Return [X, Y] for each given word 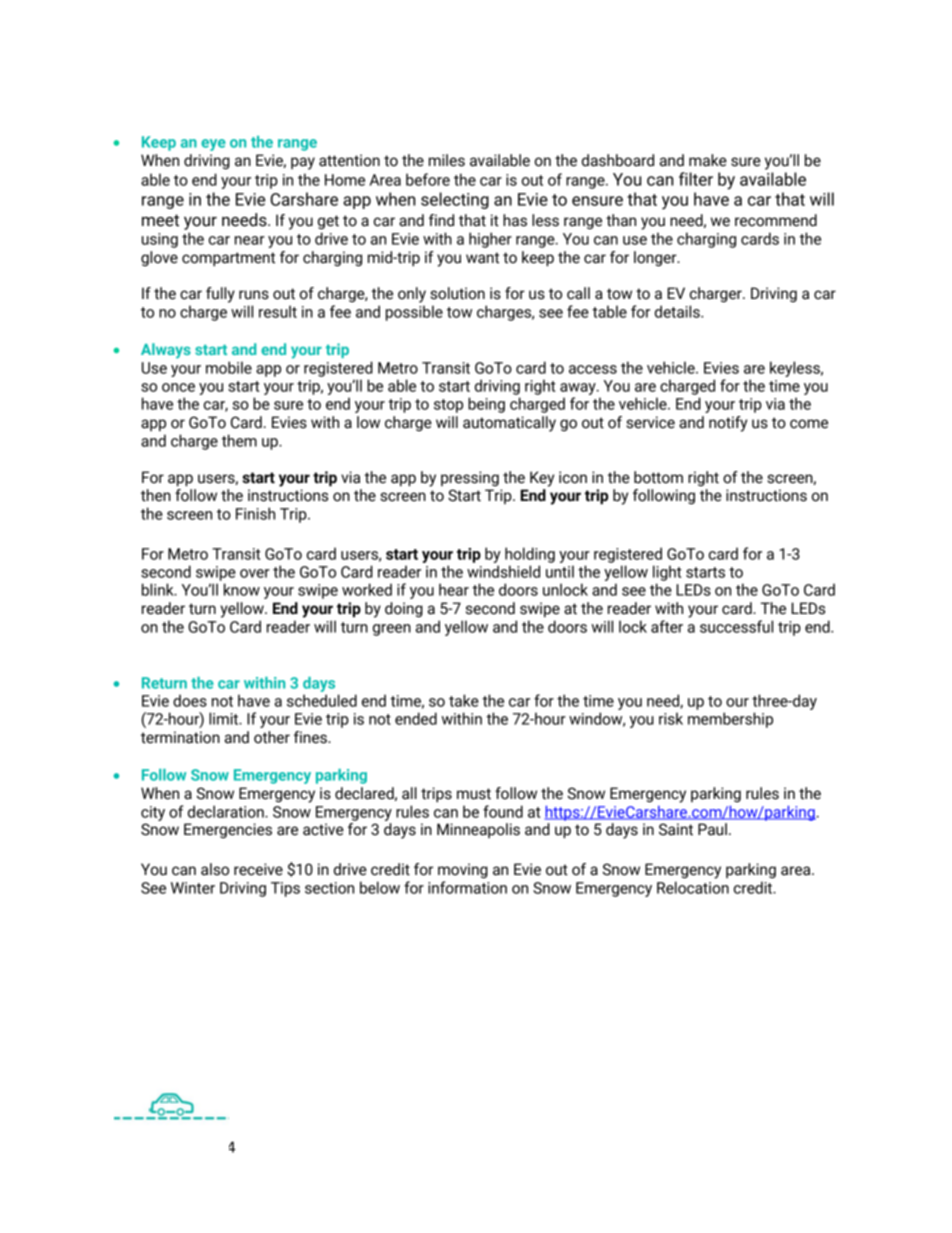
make [708, 160]
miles [447, 160]
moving [463, 870]
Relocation [693, 887]
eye [213, 145]
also [215, 869]
